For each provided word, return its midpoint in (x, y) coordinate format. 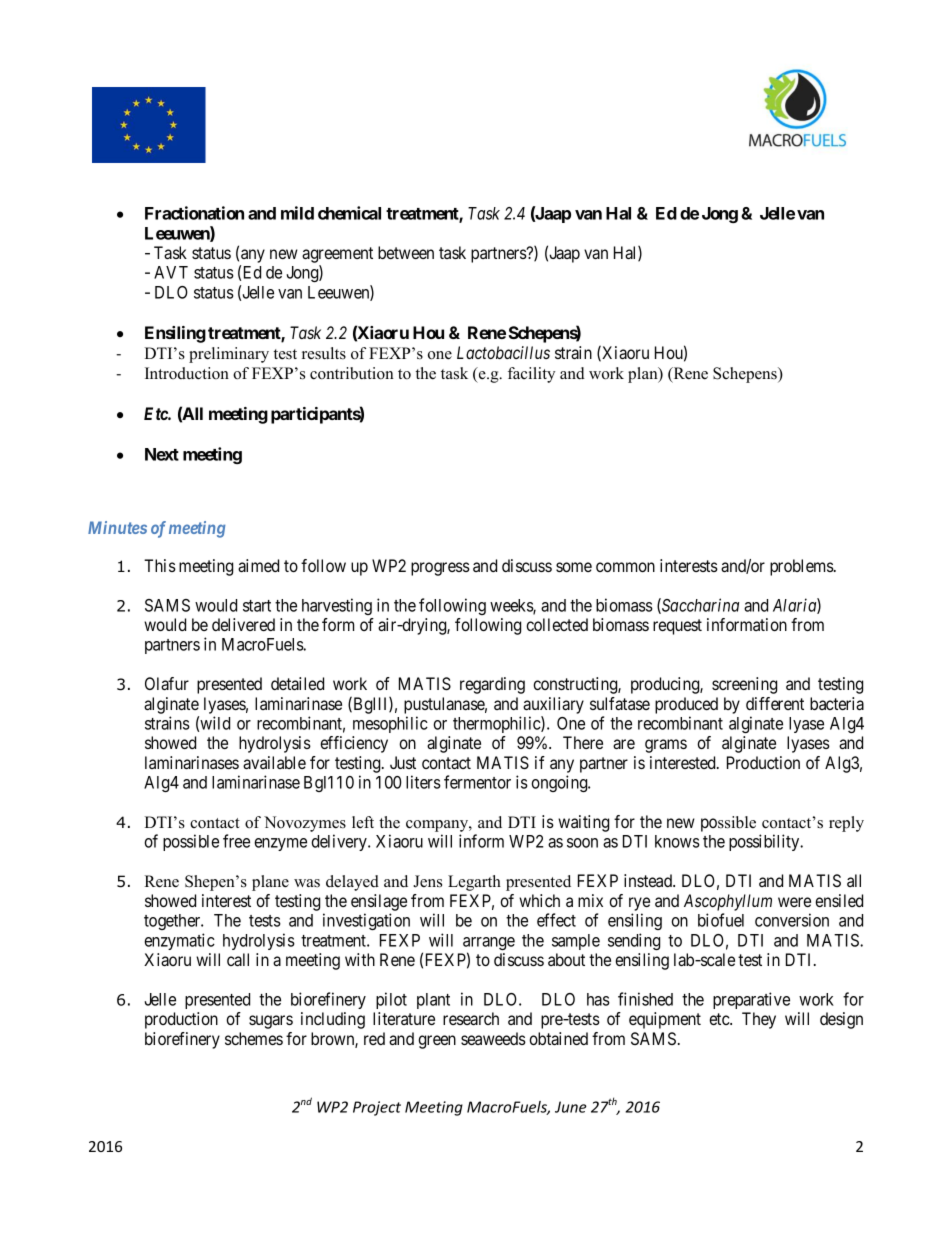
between (406, 252)
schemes (254, 1038)
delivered (243, 624)
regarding (492, 685)
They (759, 1020)
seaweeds (493, 1038)
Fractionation (194, 213)
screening (744, 685)
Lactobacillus (503, 352)
